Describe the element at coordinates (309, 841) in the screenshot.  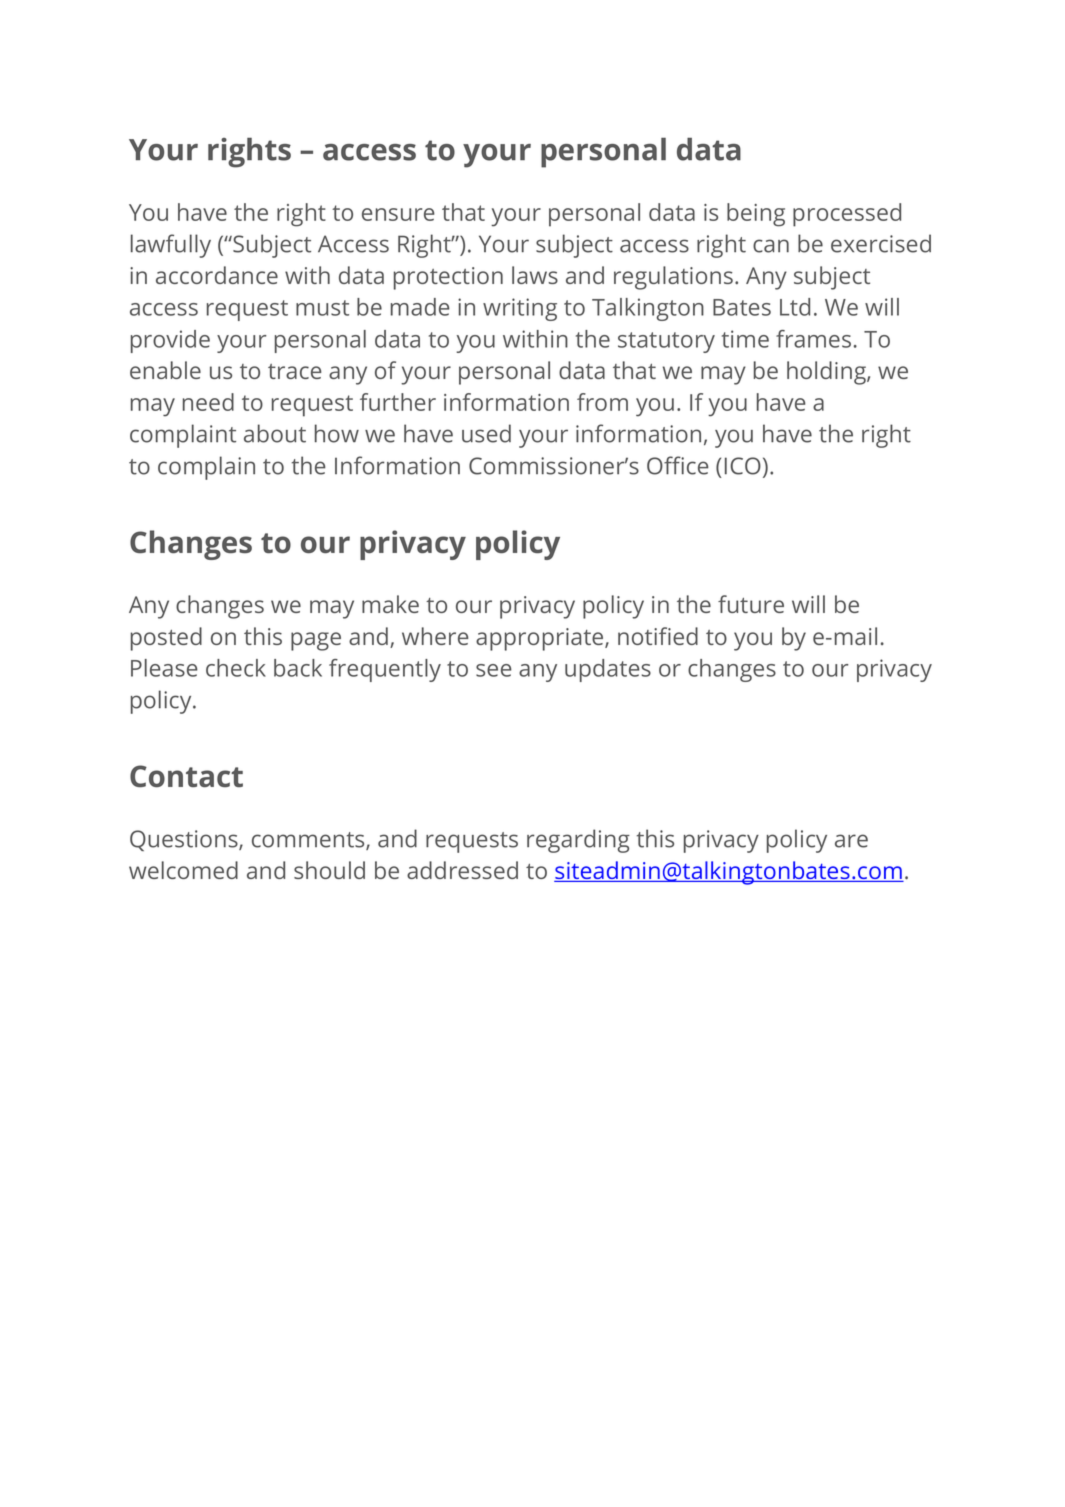
I see `comments` at that location.
